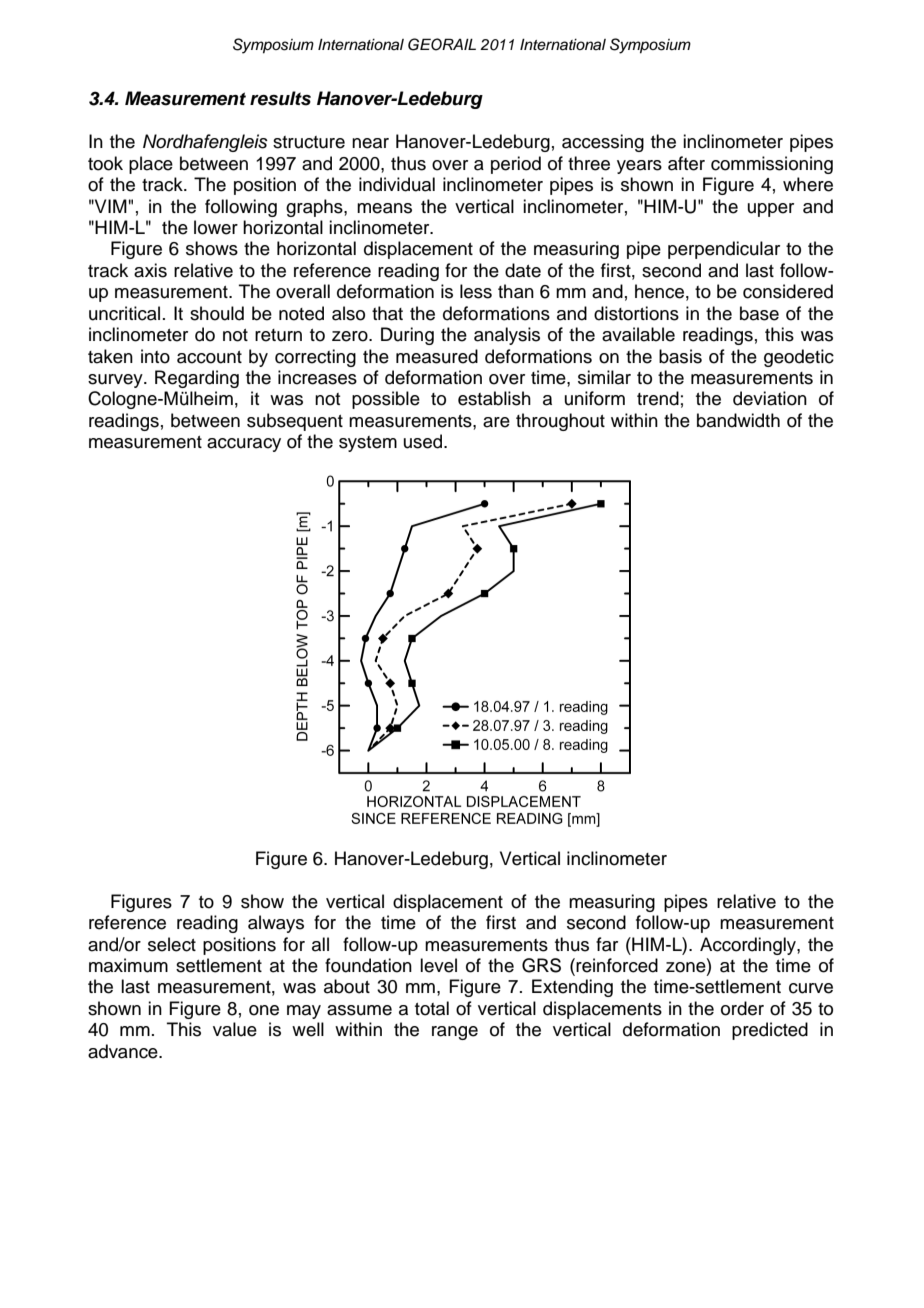 This screenshot has width=924, height=1308. I want to click on value, so click(235, 1029).
